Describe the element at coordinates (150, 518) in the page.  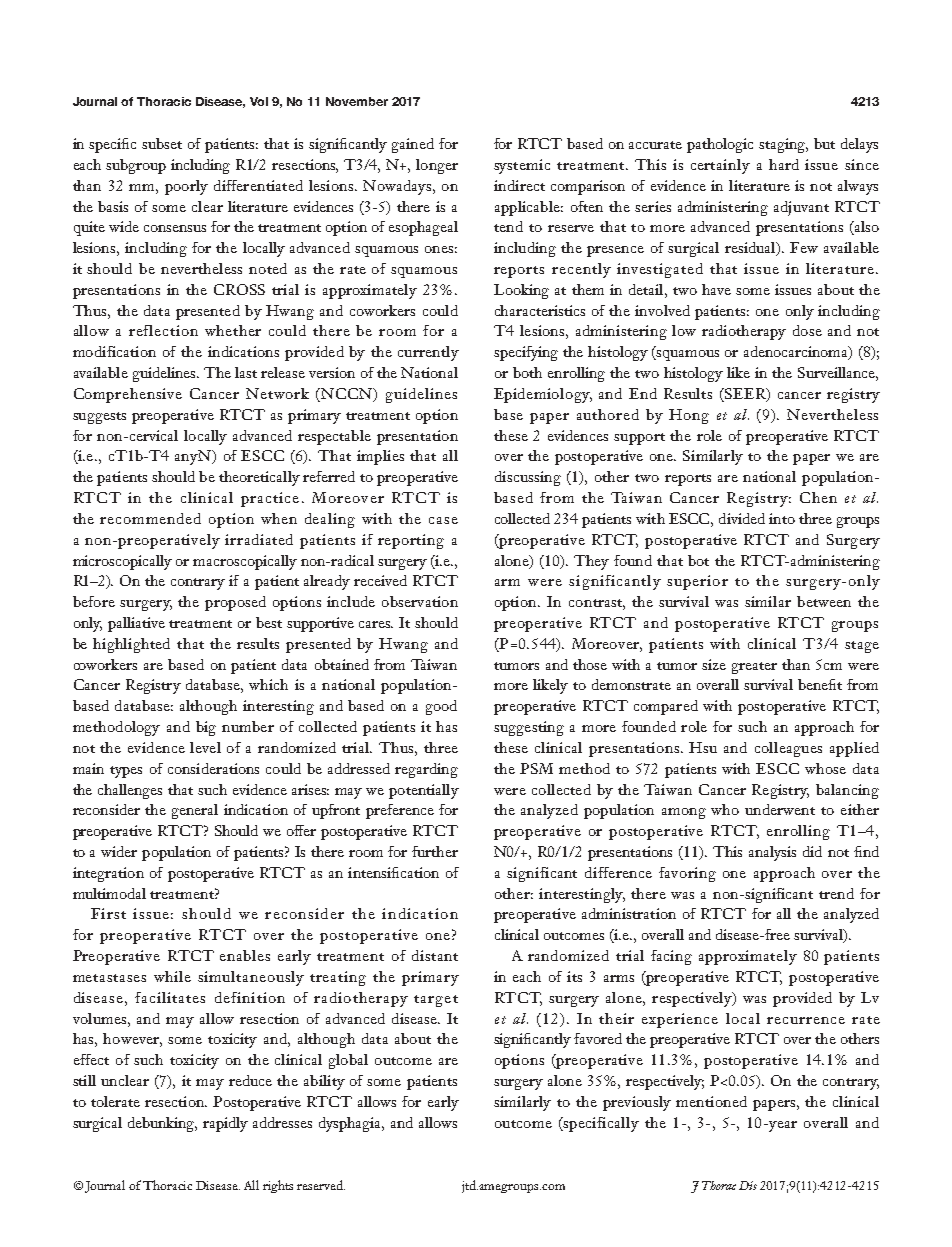
I see `recommended` at that location.
